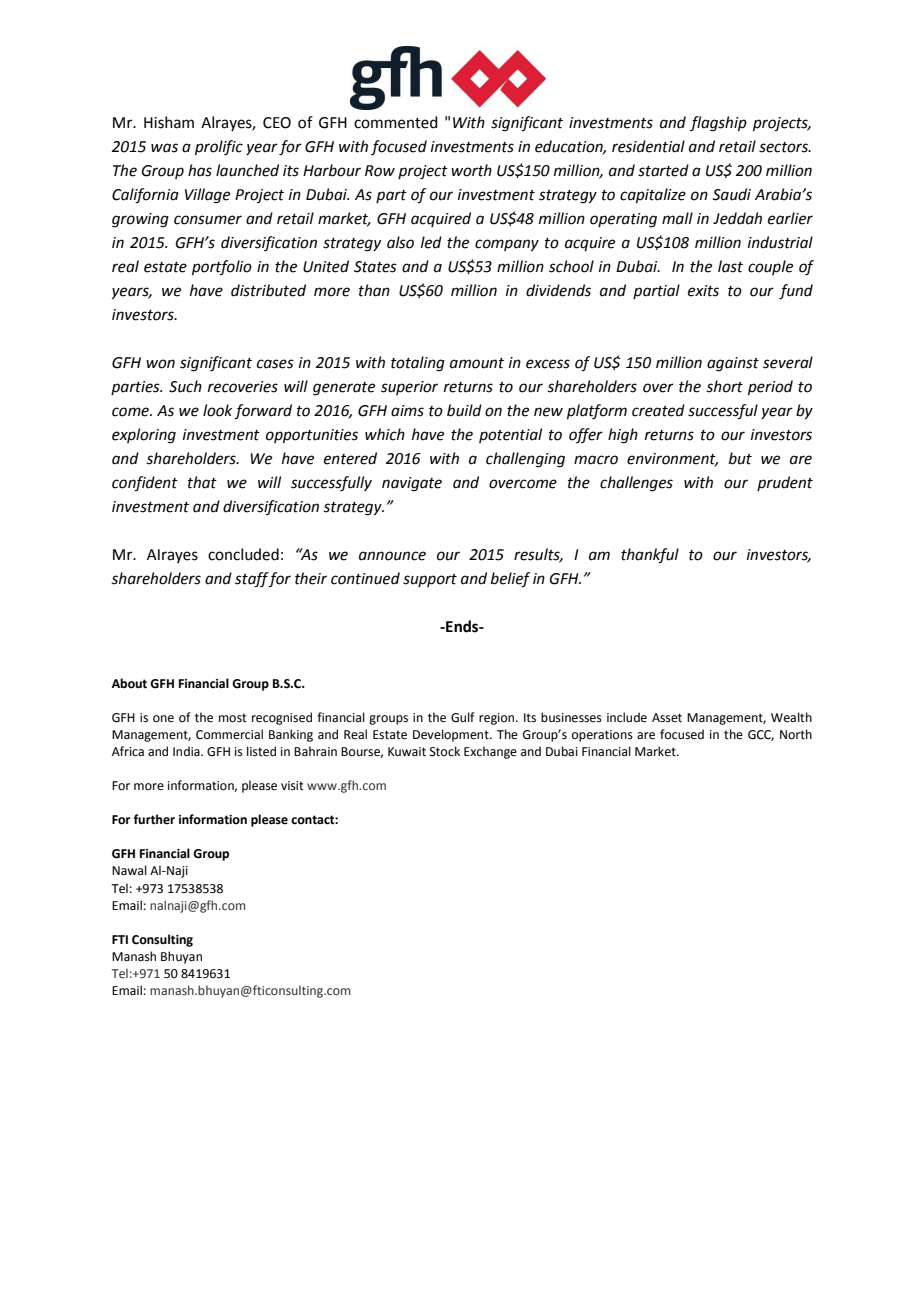 This screenshot has width=924, height=1309. I want to click on further, so click(154, 819).
